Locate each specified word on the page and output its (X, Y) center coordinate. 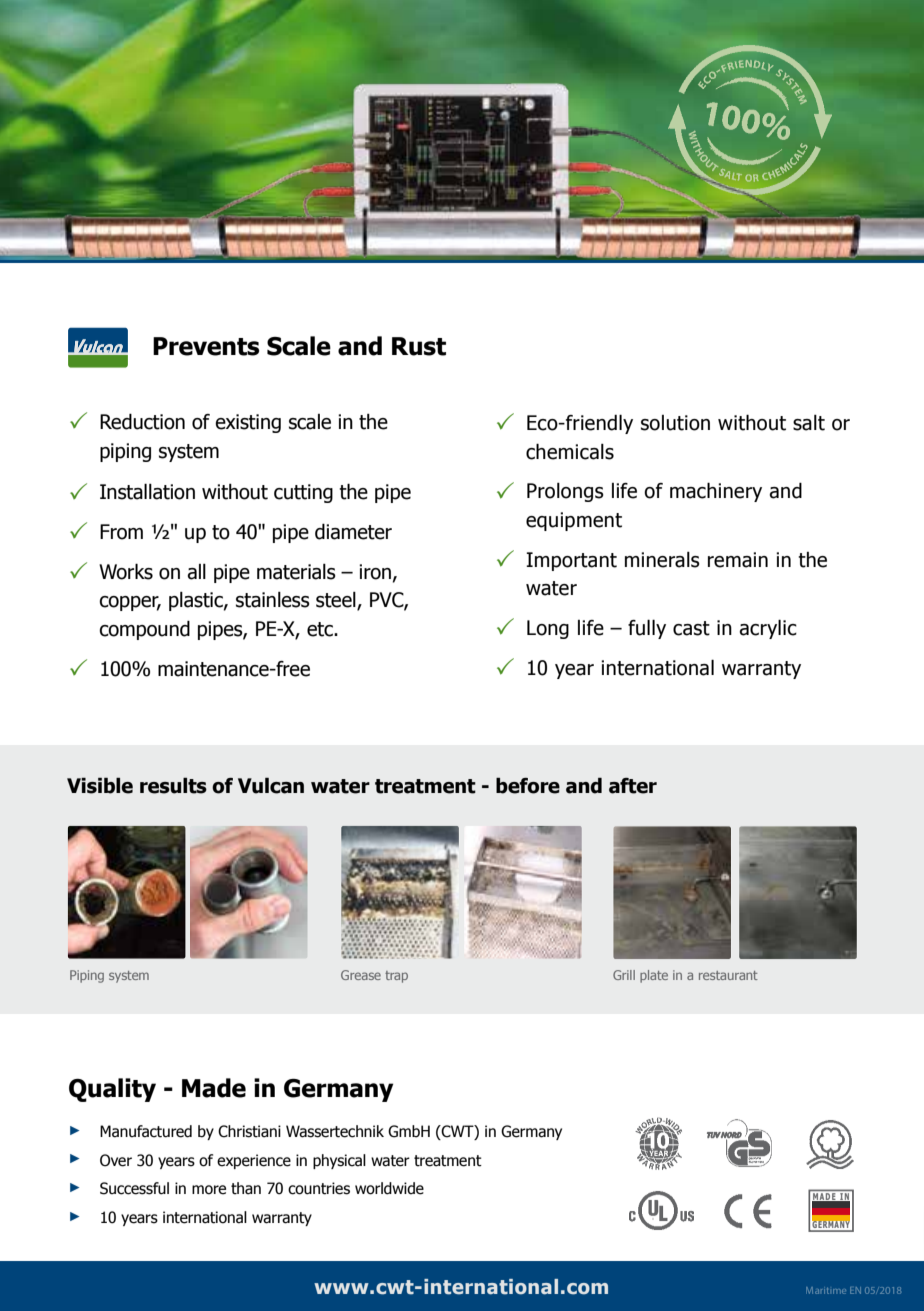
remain (738, 560)
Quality (112, 1090)
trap (396, 977)
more (209, 1190)
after (633, 786)
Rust (419, 346)
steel (337, 601)
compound (144, 630)
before (528, 786)
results (173, 786)
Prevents (206, 346)
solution (675, 423)
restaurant (728, 975)
